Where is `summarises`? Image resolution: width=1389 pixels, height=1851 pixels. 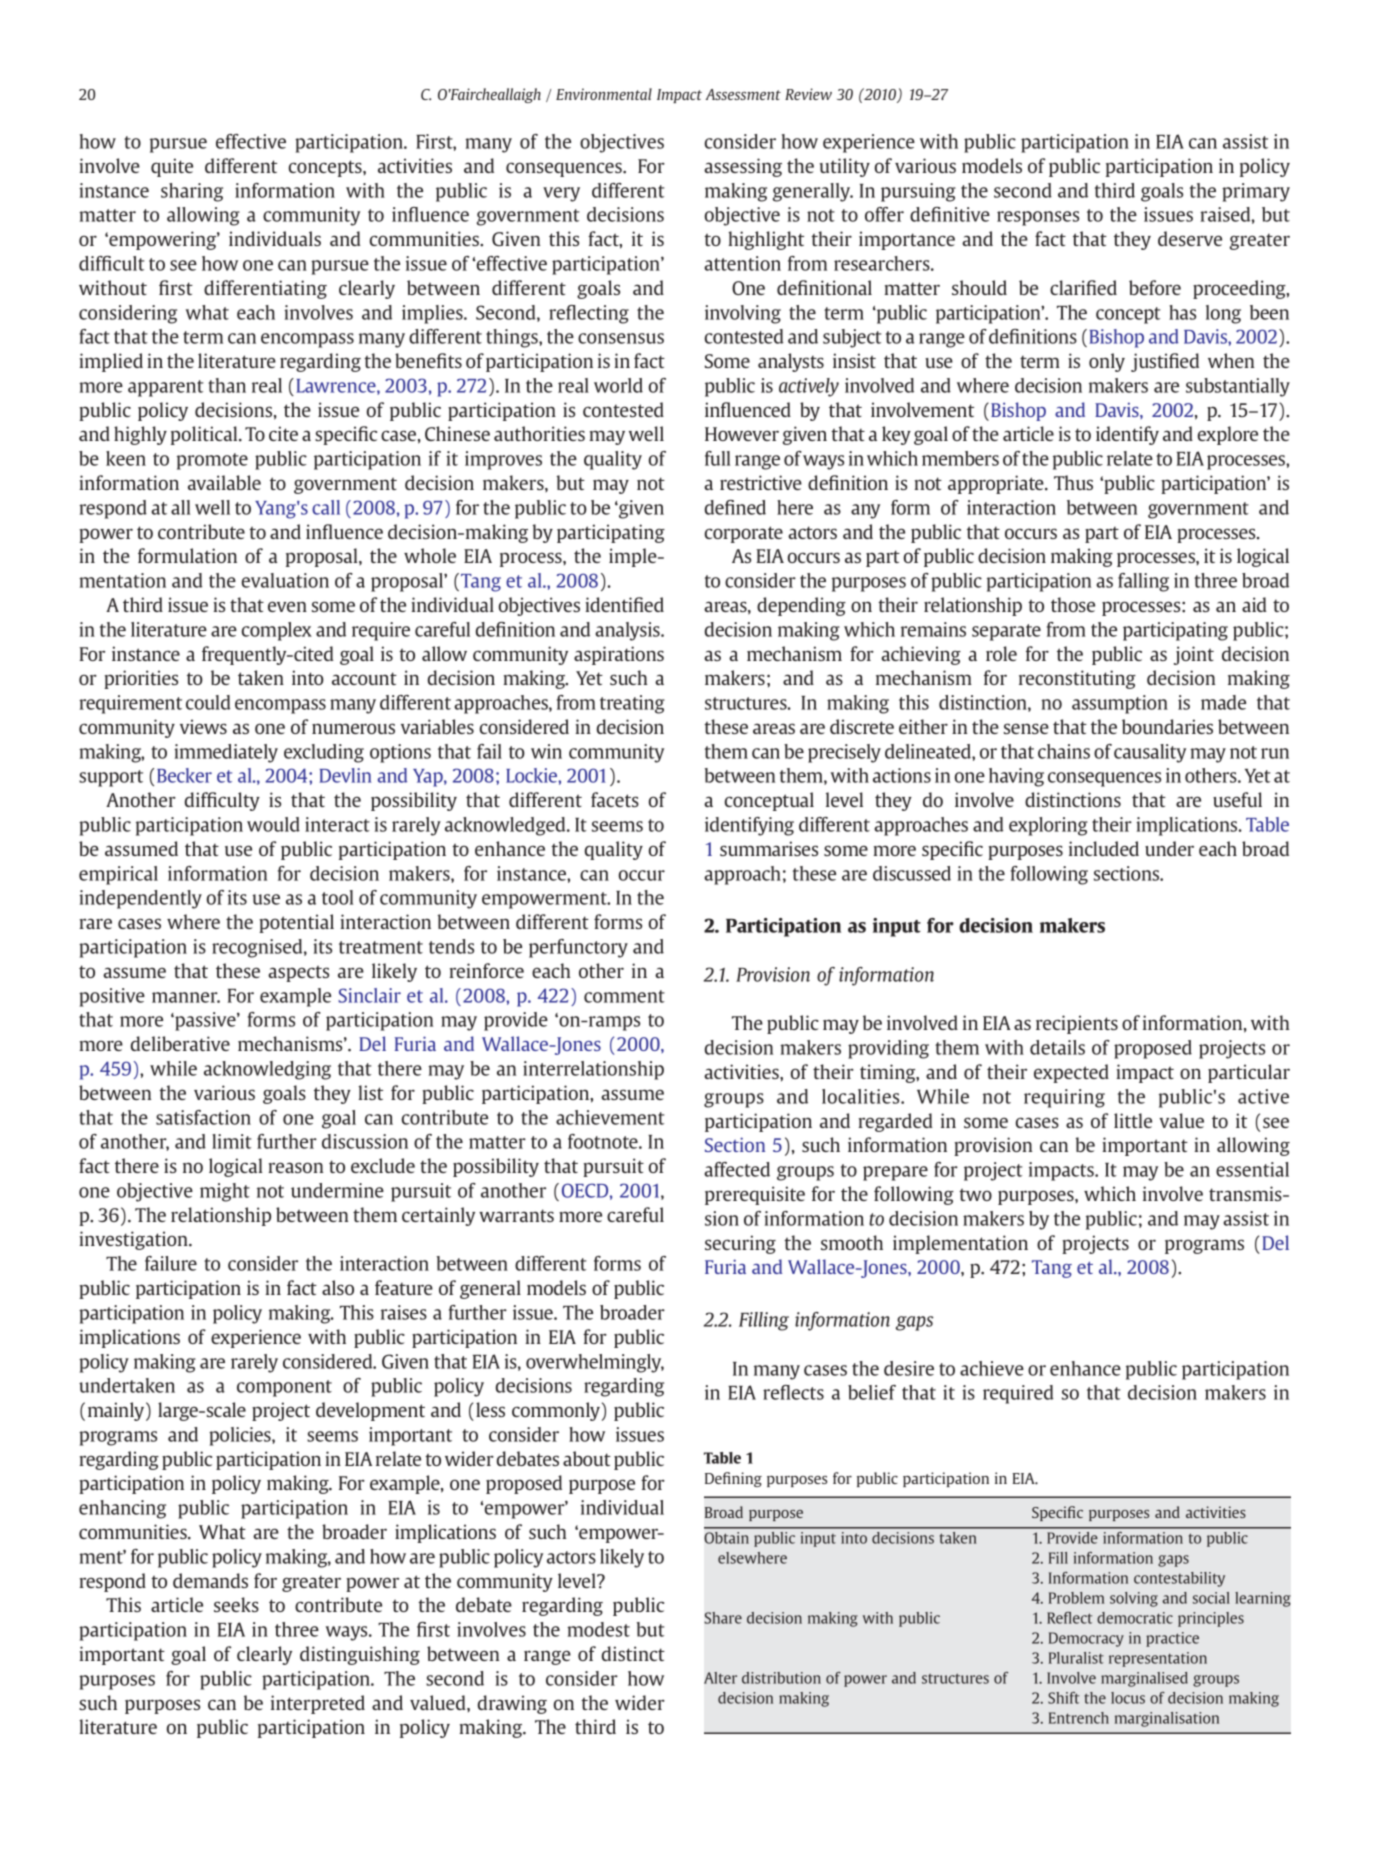
summarises is located at coordinates (769, 848).
